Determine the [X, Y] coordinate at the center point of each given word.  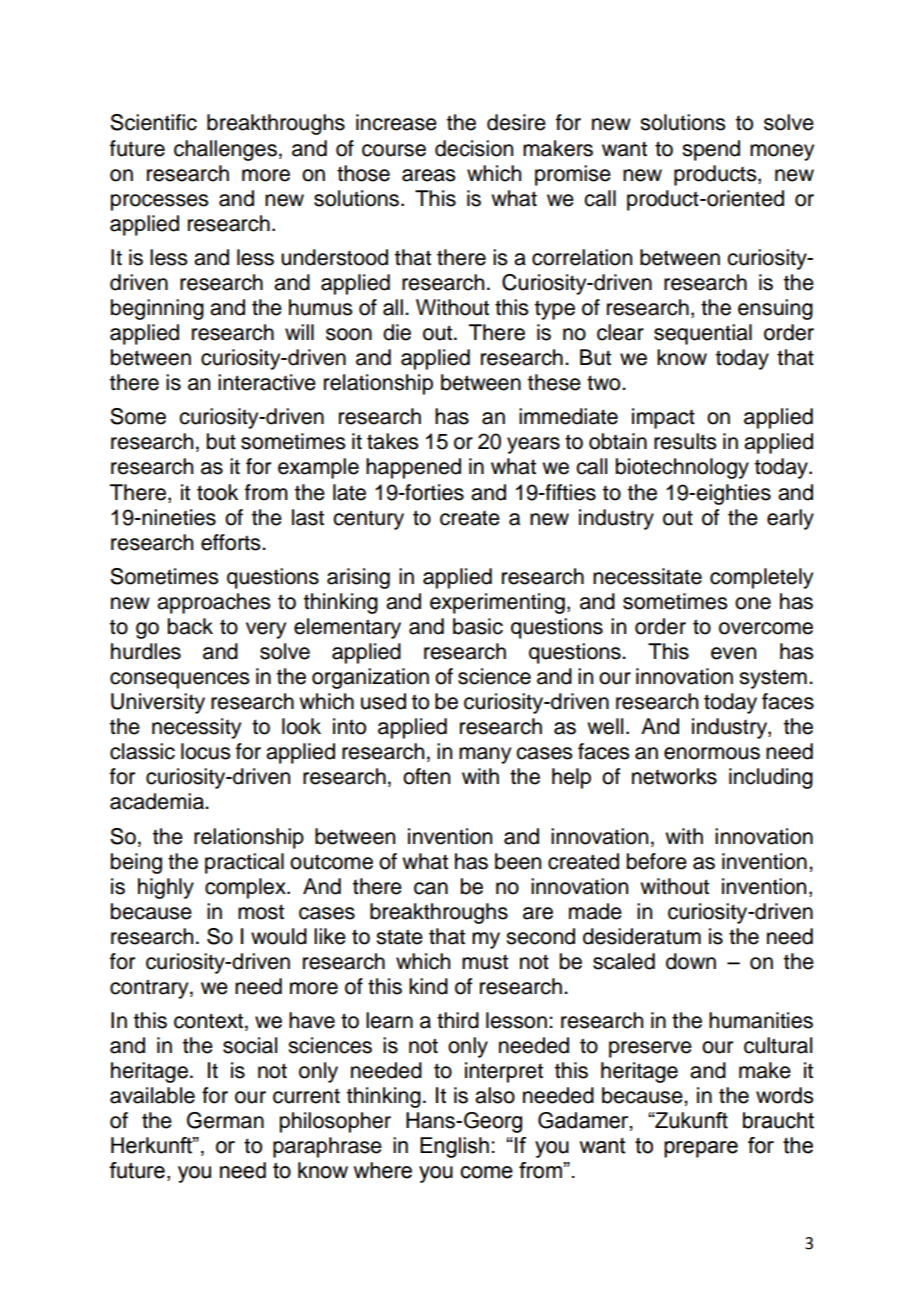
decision [474, 148]
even [733, 653]
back [190, 626]
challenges [225, 150]
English [454, 1147]
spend [711, 150]
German [225, 1120]
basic [478, 626]
